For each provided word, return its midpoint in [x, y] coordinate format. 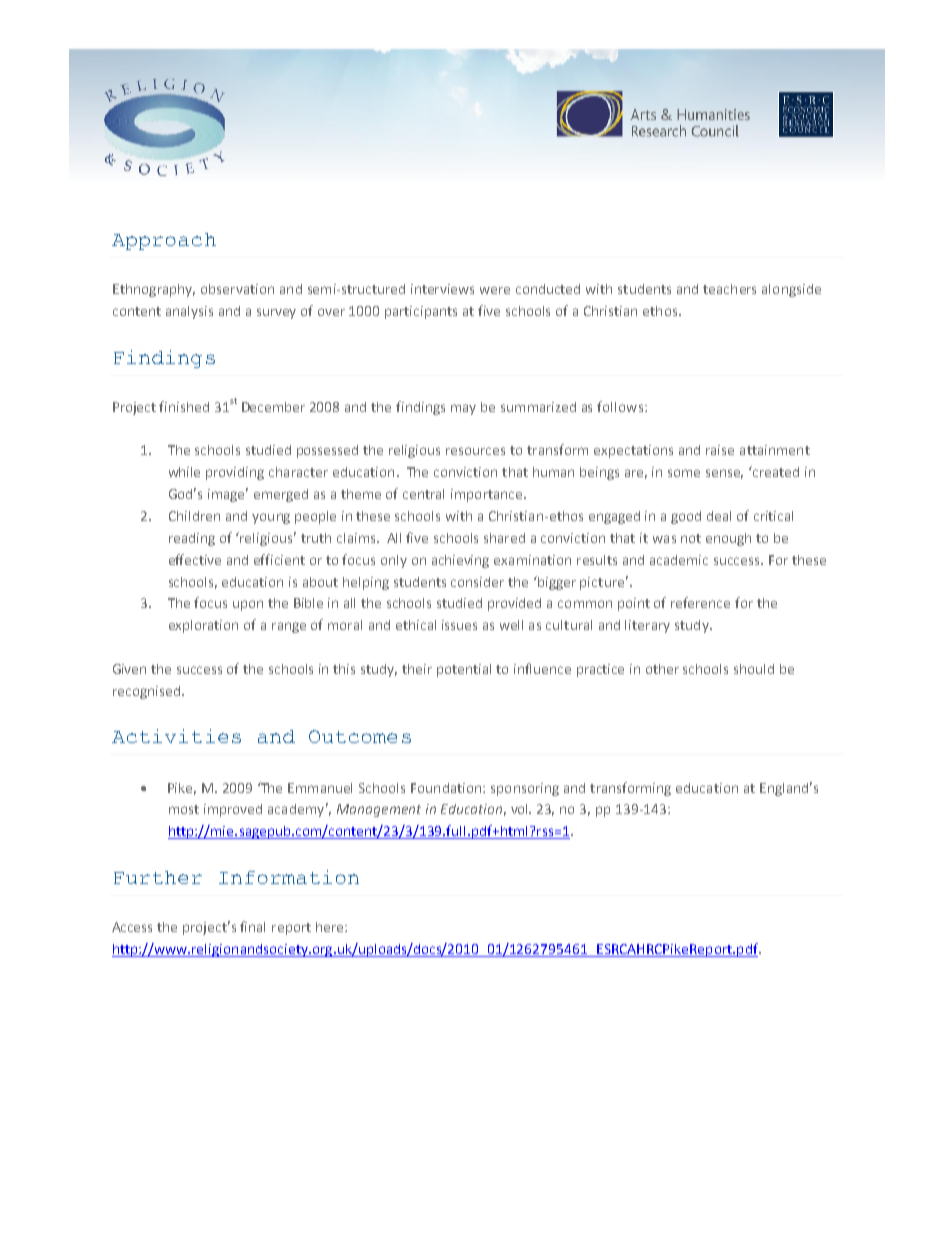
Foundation [447, 788]
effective [195, 559]
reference [700, 602]
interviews [442, 289]
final [252, 926]
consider [477, 582]
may [463, 409]
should [754, 669]
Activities [176, 736]
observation [237, 289]
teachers [729, 289]
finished [184, 406]
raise [720, 450]
